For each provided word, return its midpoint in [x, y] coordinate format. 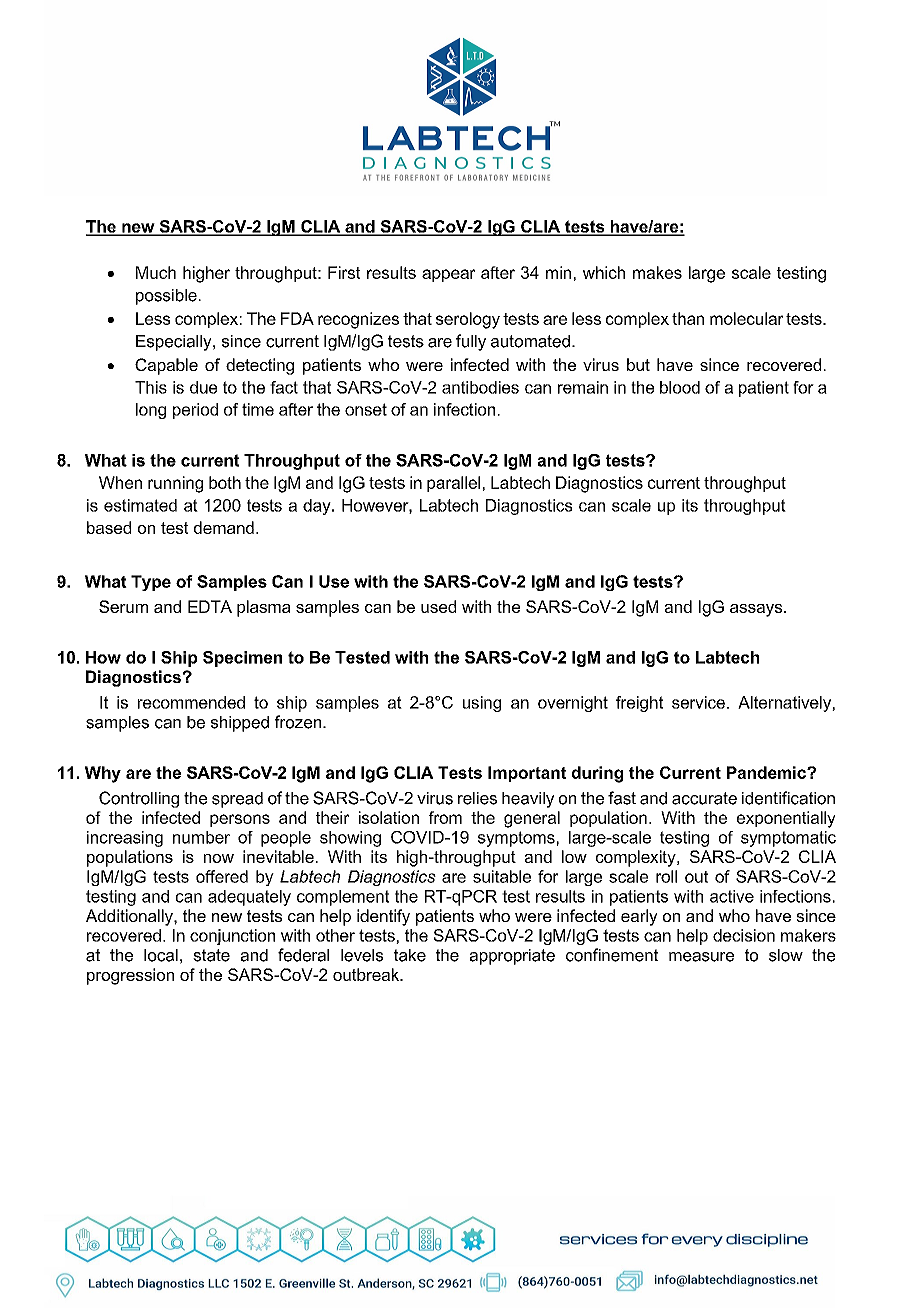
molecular [747, 318]
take [410, 955]
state [211, 955]
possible [166, 297]
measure [701, 957]
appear [448, 275]
